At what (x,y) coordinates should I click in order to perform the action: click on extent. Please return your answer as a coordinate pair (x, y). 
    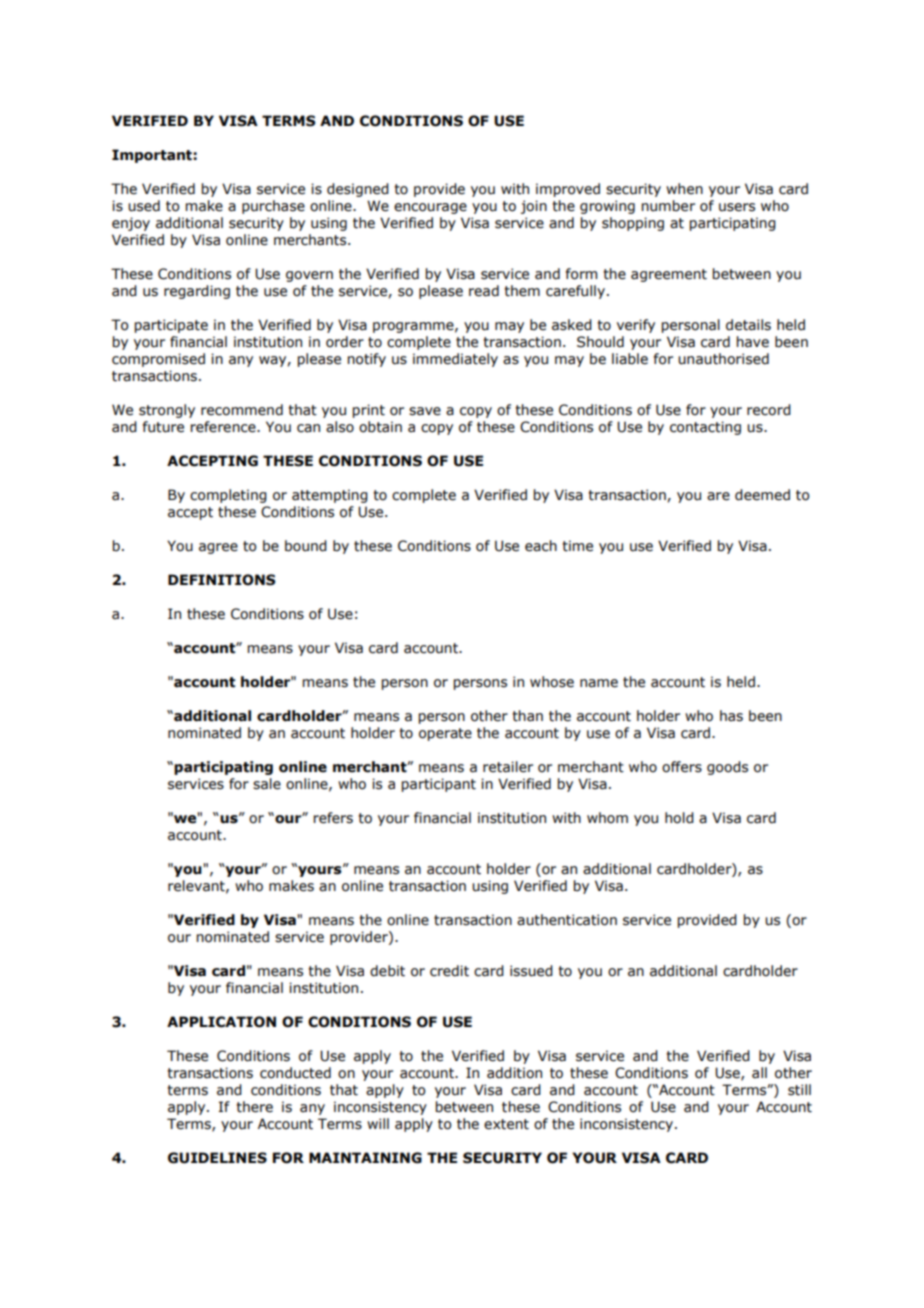
    Looking at the image, I should click on (506, 1124).
